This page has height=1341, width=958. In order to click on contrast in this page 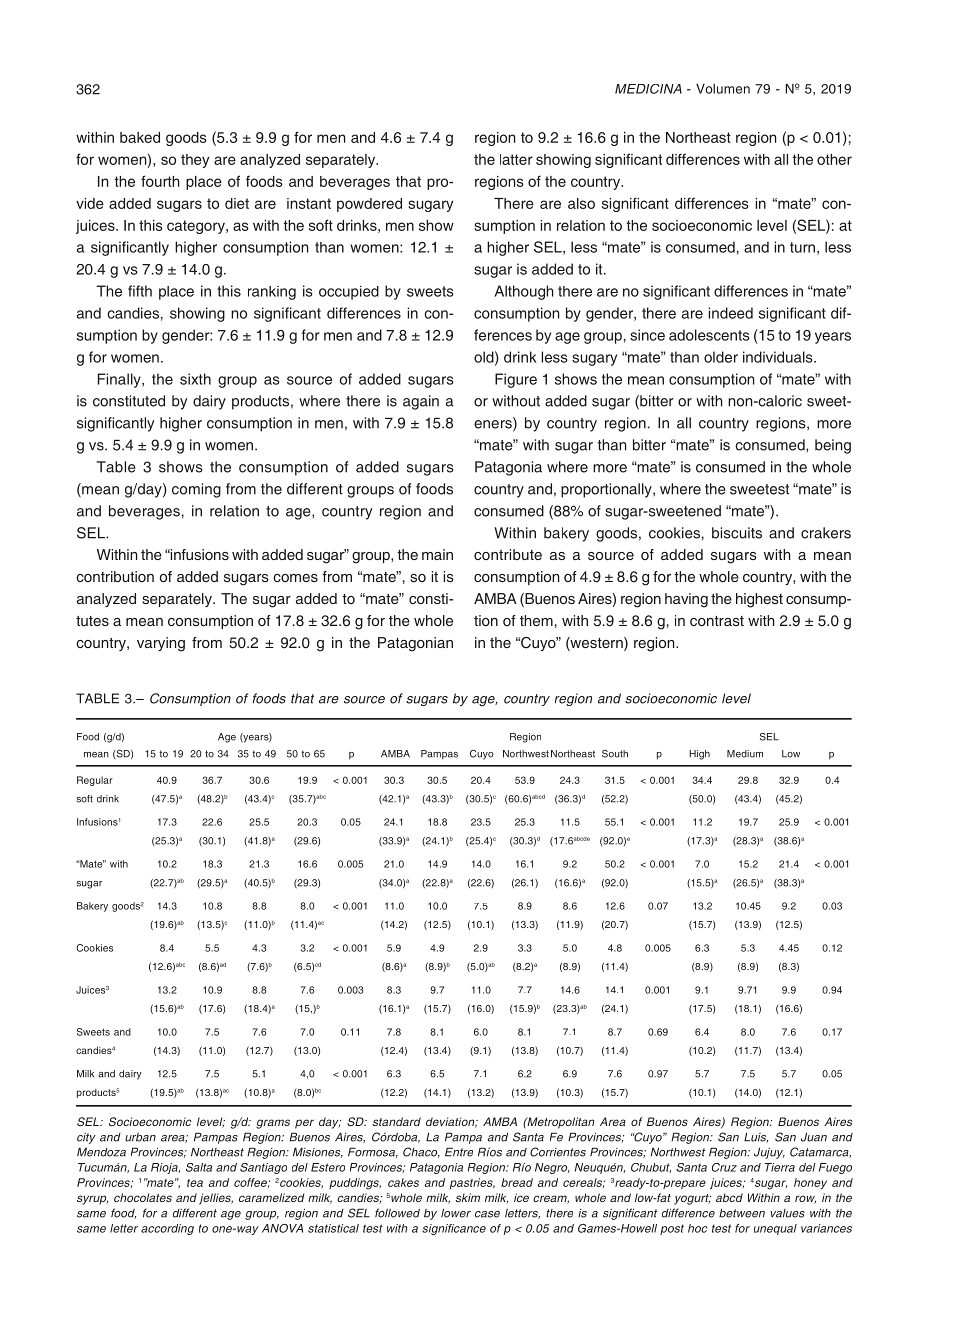, I will do `click(717, 621)`.
